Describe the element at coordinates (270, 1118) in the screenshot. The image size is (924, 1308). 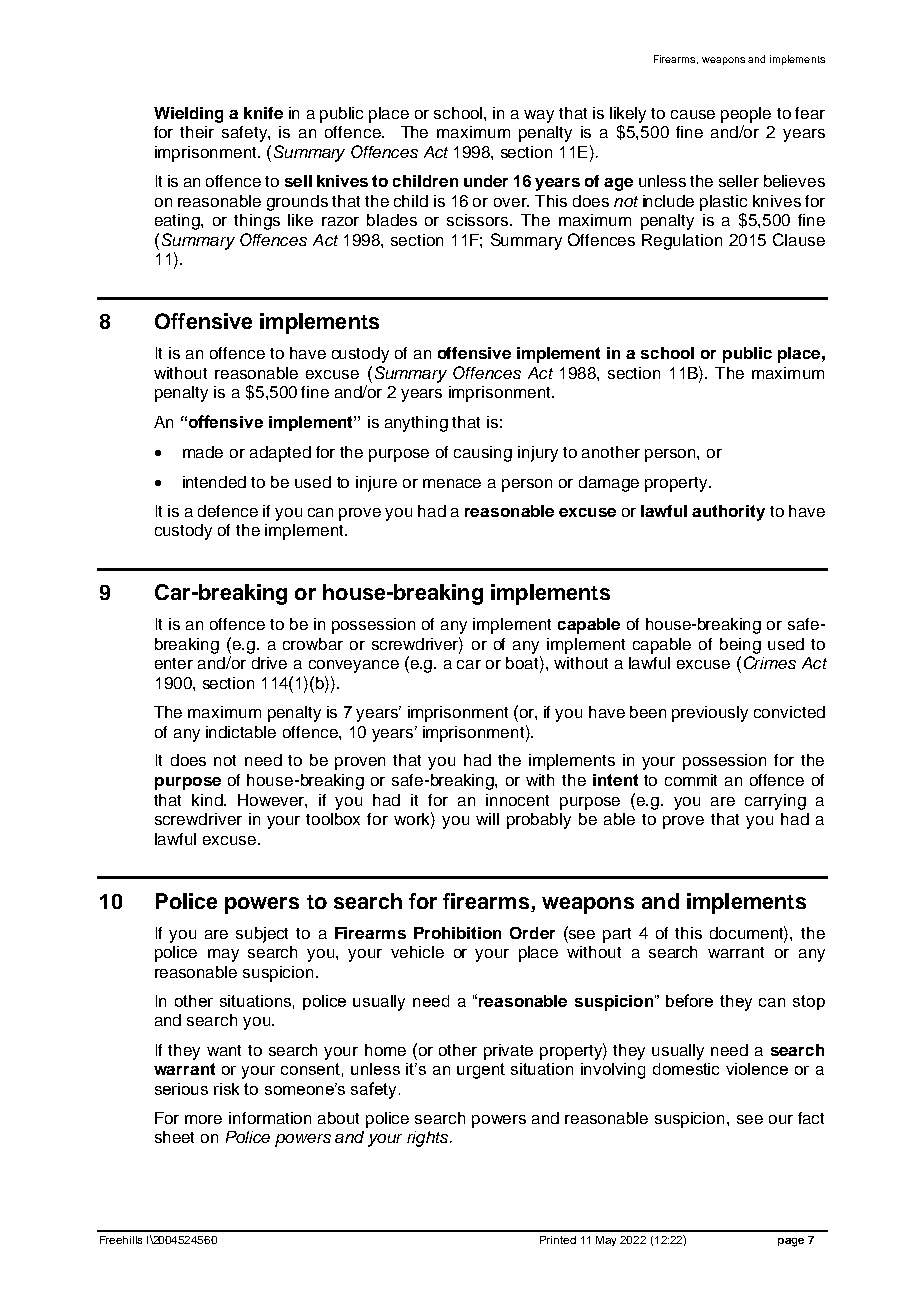
I see `information` at that location.
